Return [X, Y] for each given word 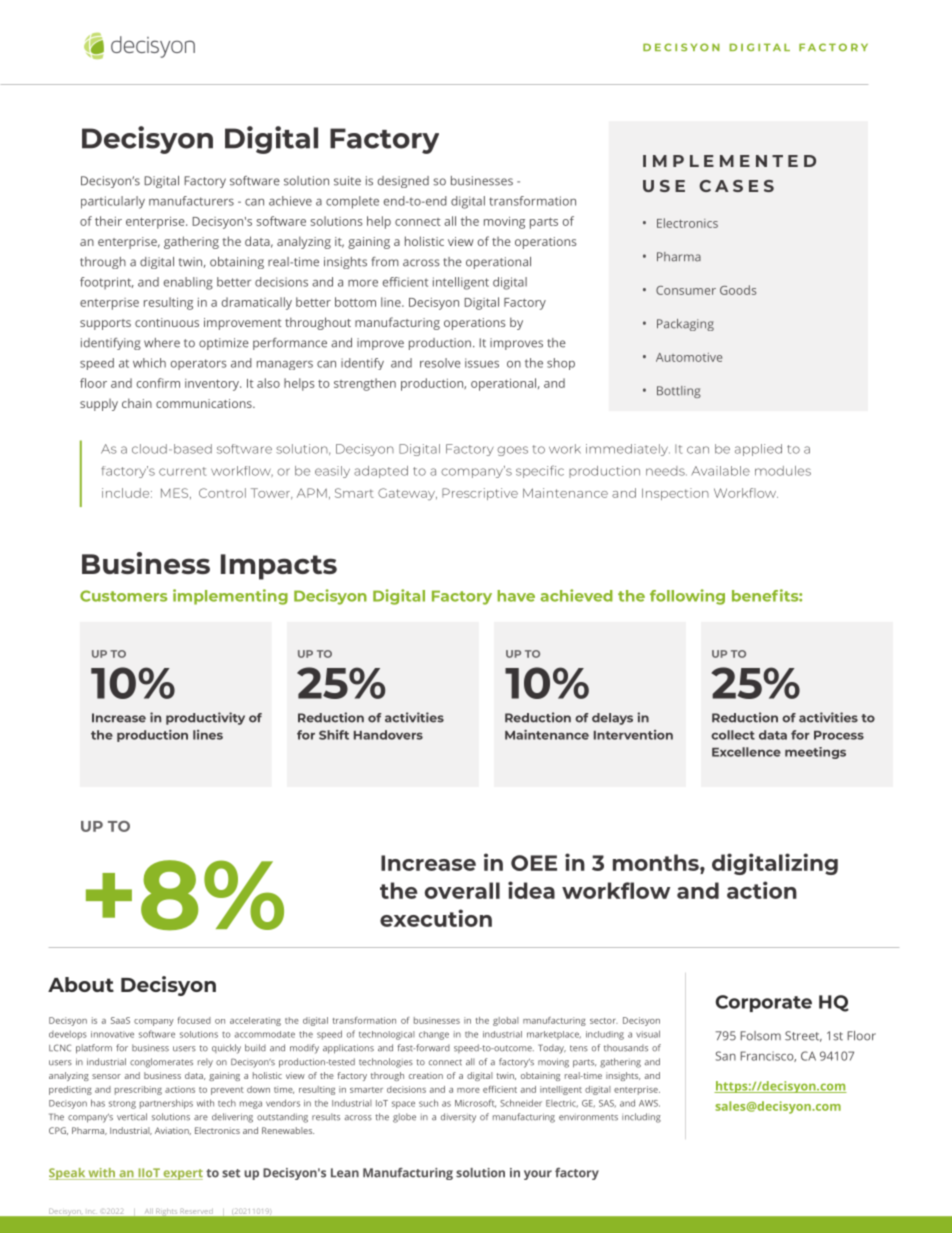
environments [588, 1118]
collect [733, 735]
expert [182, 1174]
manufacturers [191, 201]
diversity [458, 1118]
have [516, 596]
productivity [205, 718]
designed [403, 182]
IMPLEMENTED [729, 161]
